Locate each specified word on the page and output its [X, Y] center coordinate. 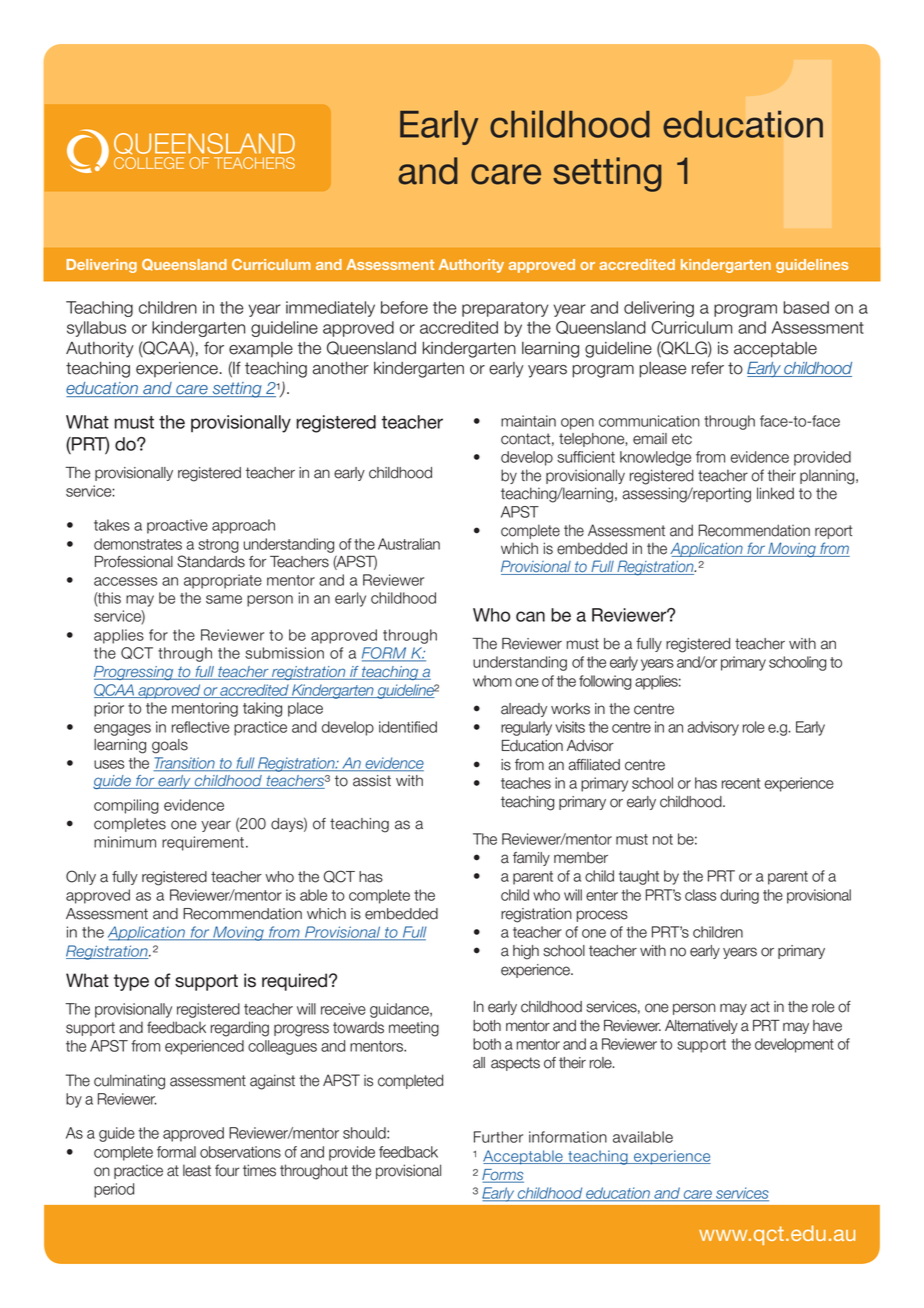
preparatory [505, 309]
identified [408, 727]
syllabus [96, 329]
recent [741, 783]
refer [708, 368]
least [197, 1170]
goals [170, 746]
